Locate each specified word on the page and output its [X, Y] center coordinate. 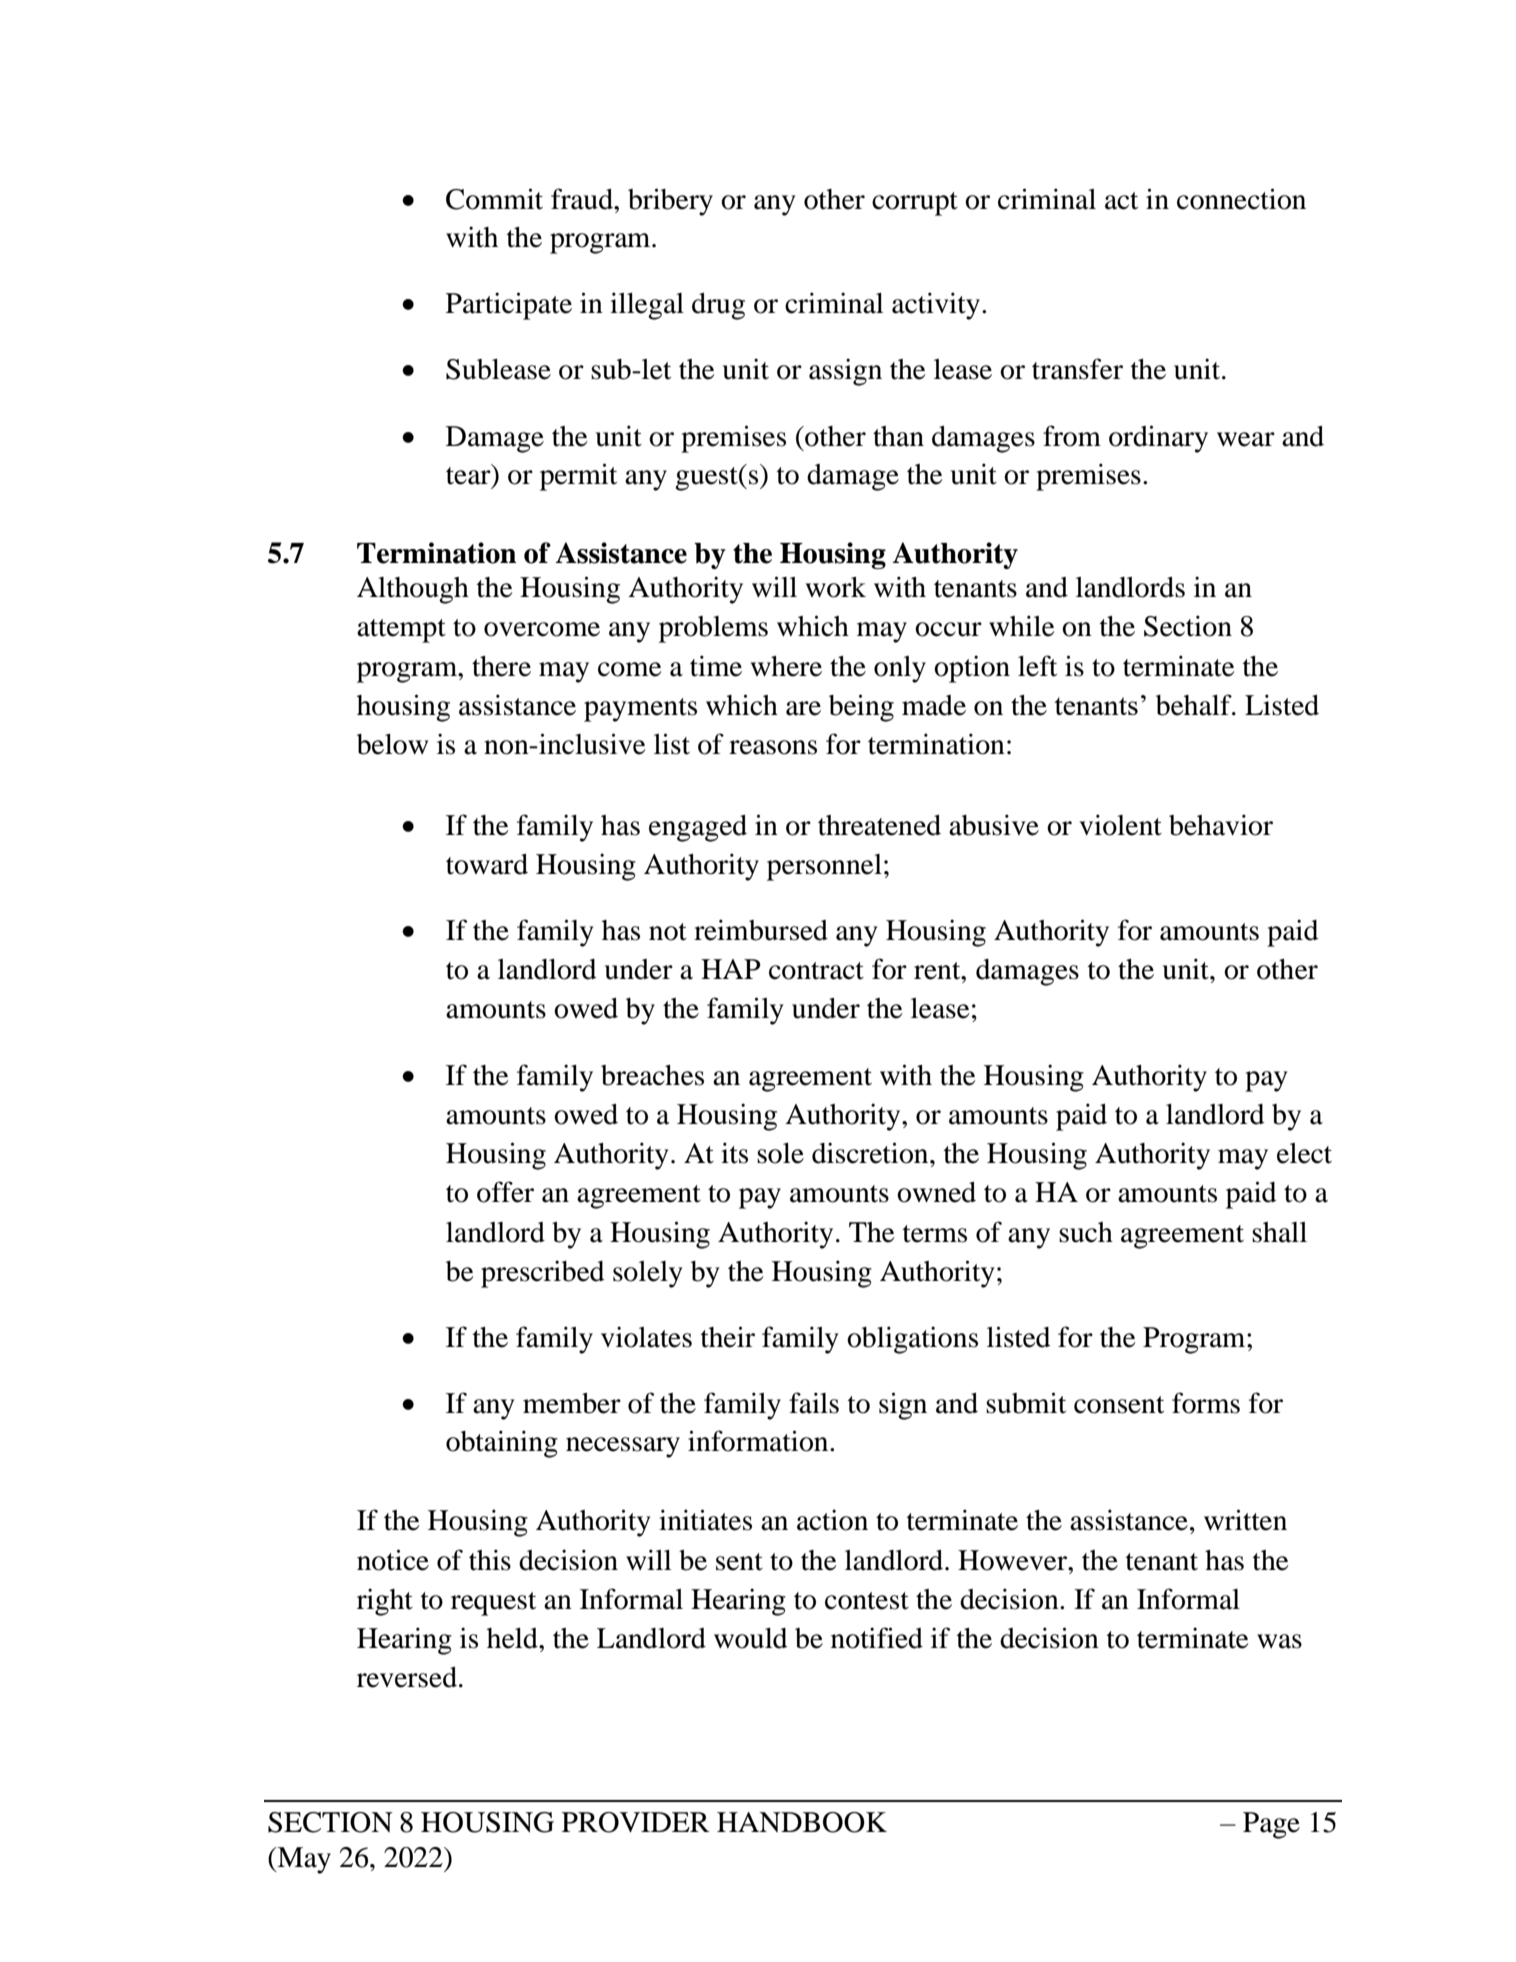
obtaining [502, 1444]
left [1037, 666]
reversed [407, 1677]
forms [1206, 1403]
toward [487, 864]
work [836, 587]
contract [816, 971]
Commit [494, 199]
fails [814, 1403]
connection [1241, 199]
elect [1304, 1153]
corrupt [915, 204]
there [501, 666]
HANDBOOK [802, 1822]
